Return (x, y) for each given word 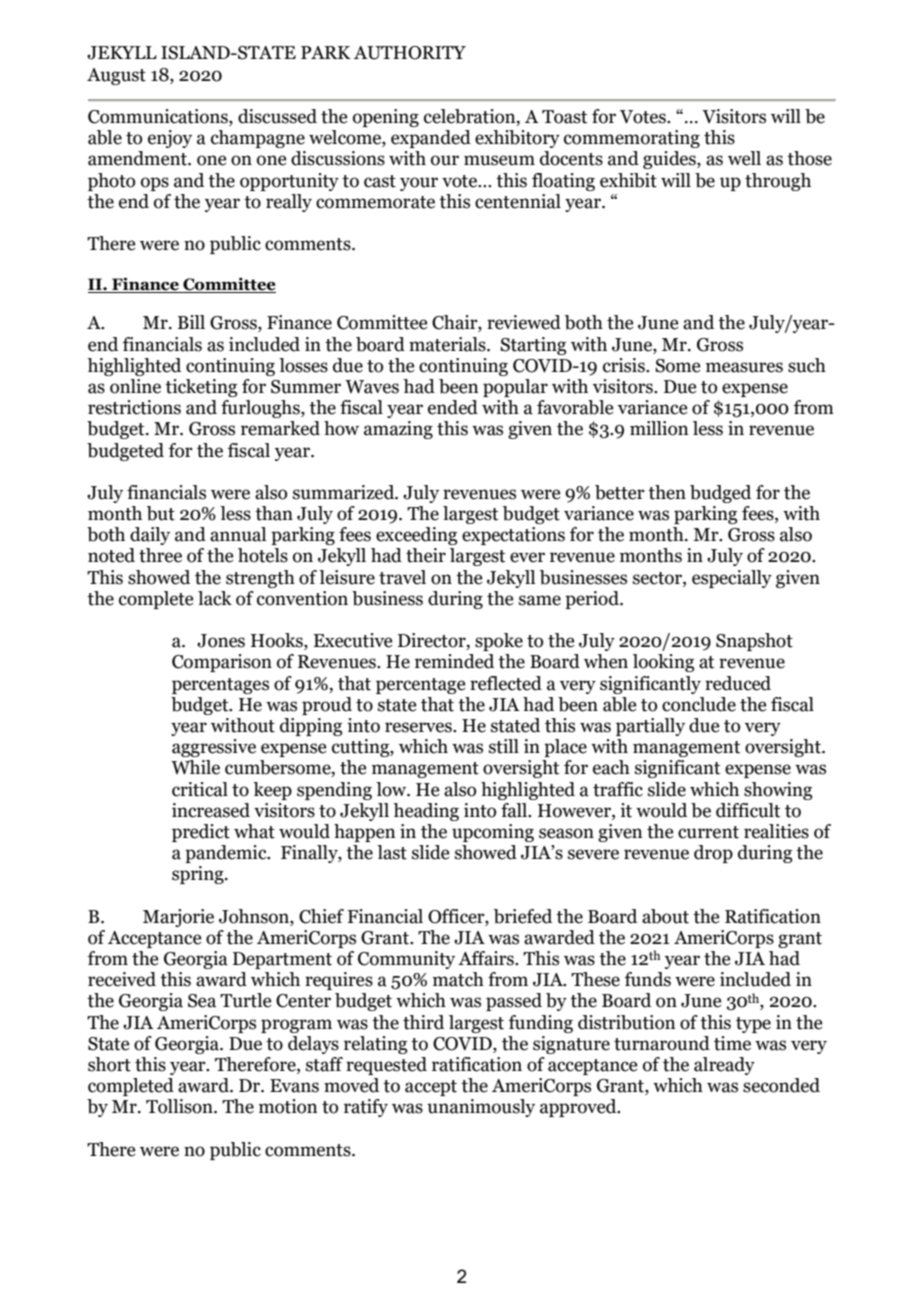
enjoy (170, 139)
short (109, 1064)
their (426, 555)
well (744, 158)
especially (732, 579)
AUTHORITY (410, 53)
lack (215, 598)
